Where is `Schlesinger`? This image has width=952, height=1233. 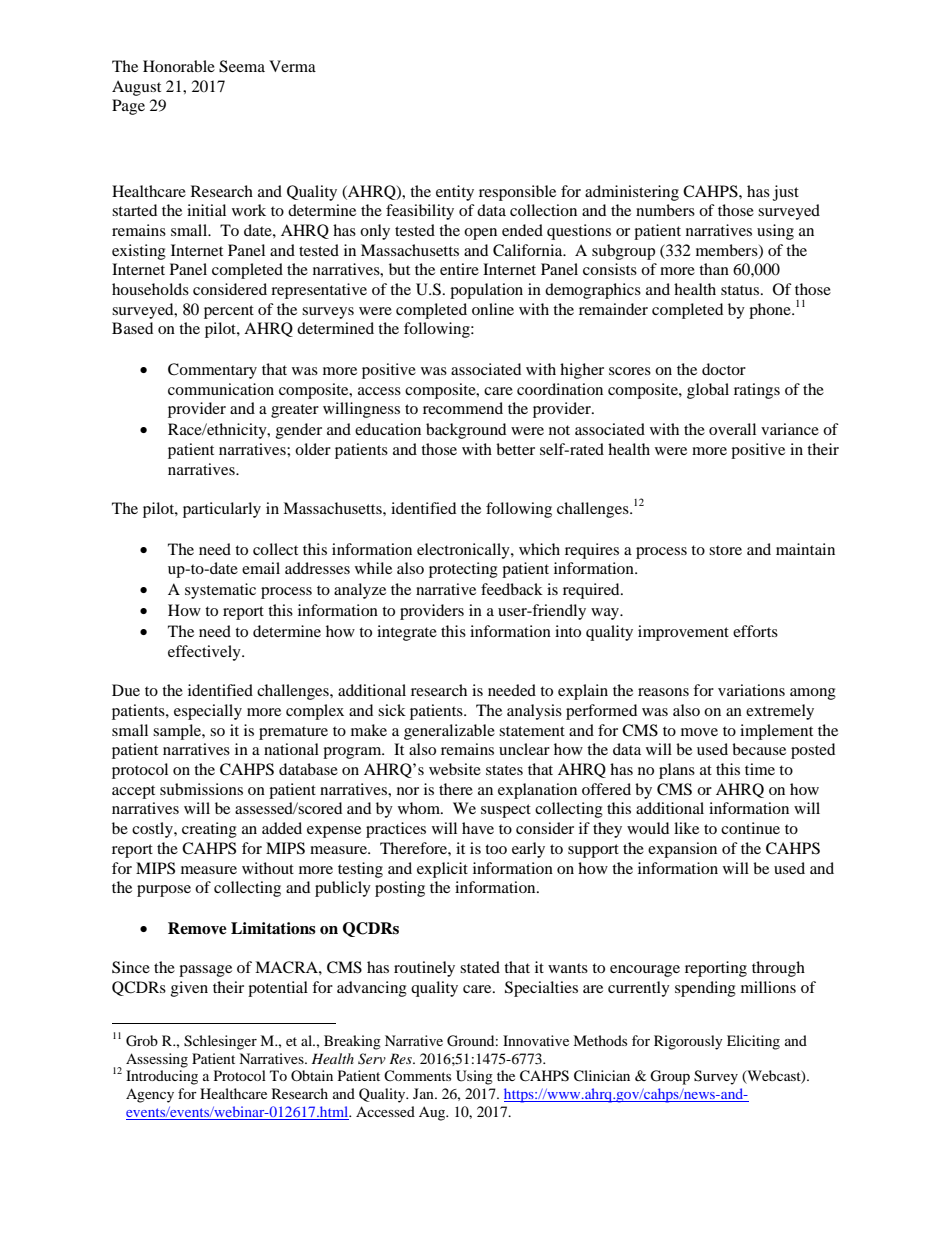 Schlesinger is located at coordinates (220, 1042).
